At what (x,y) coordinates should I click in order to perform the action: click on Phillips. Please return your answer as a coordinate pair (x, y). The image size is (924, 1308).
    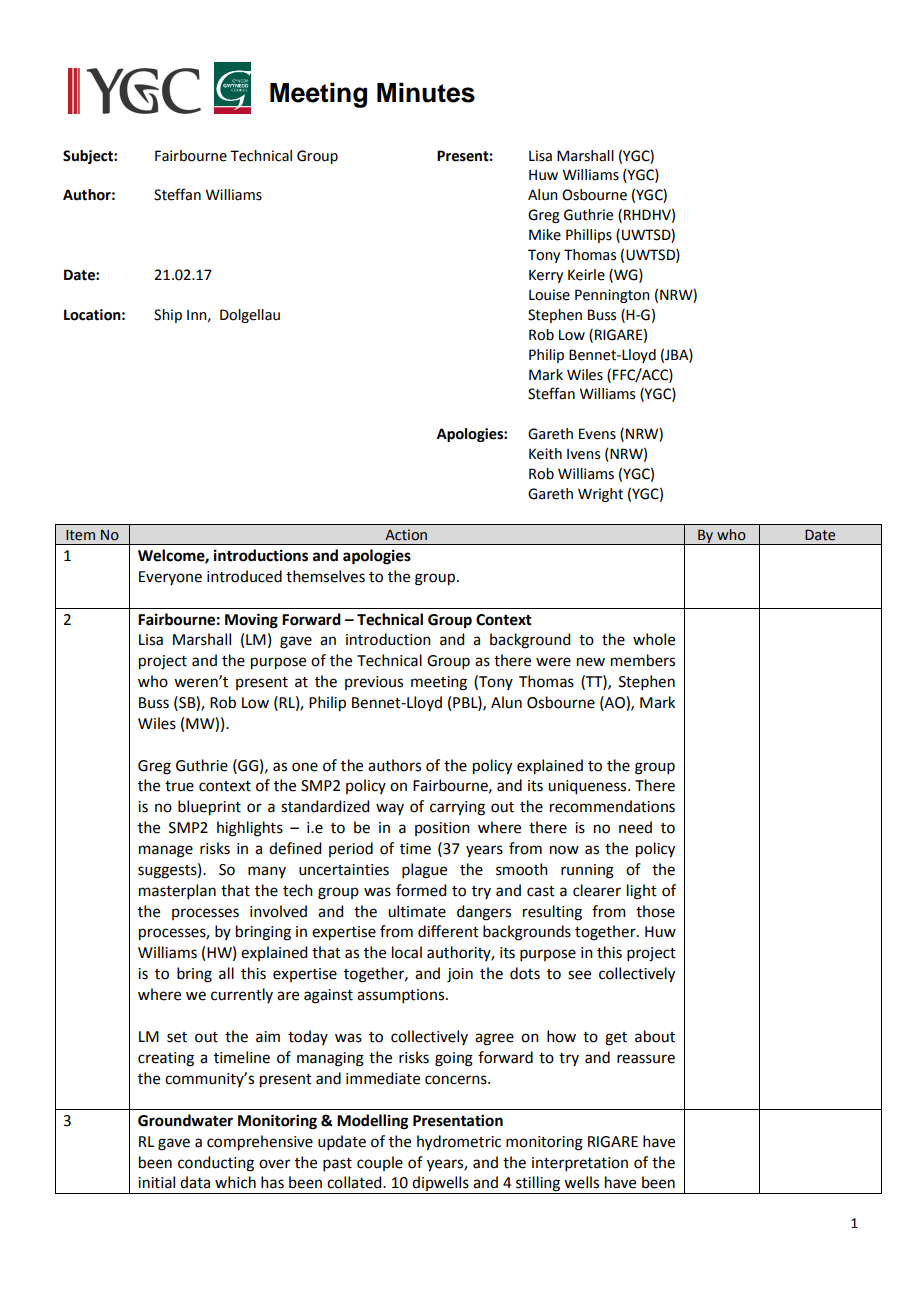
    Looking at the image, I should click on (589, 236).
